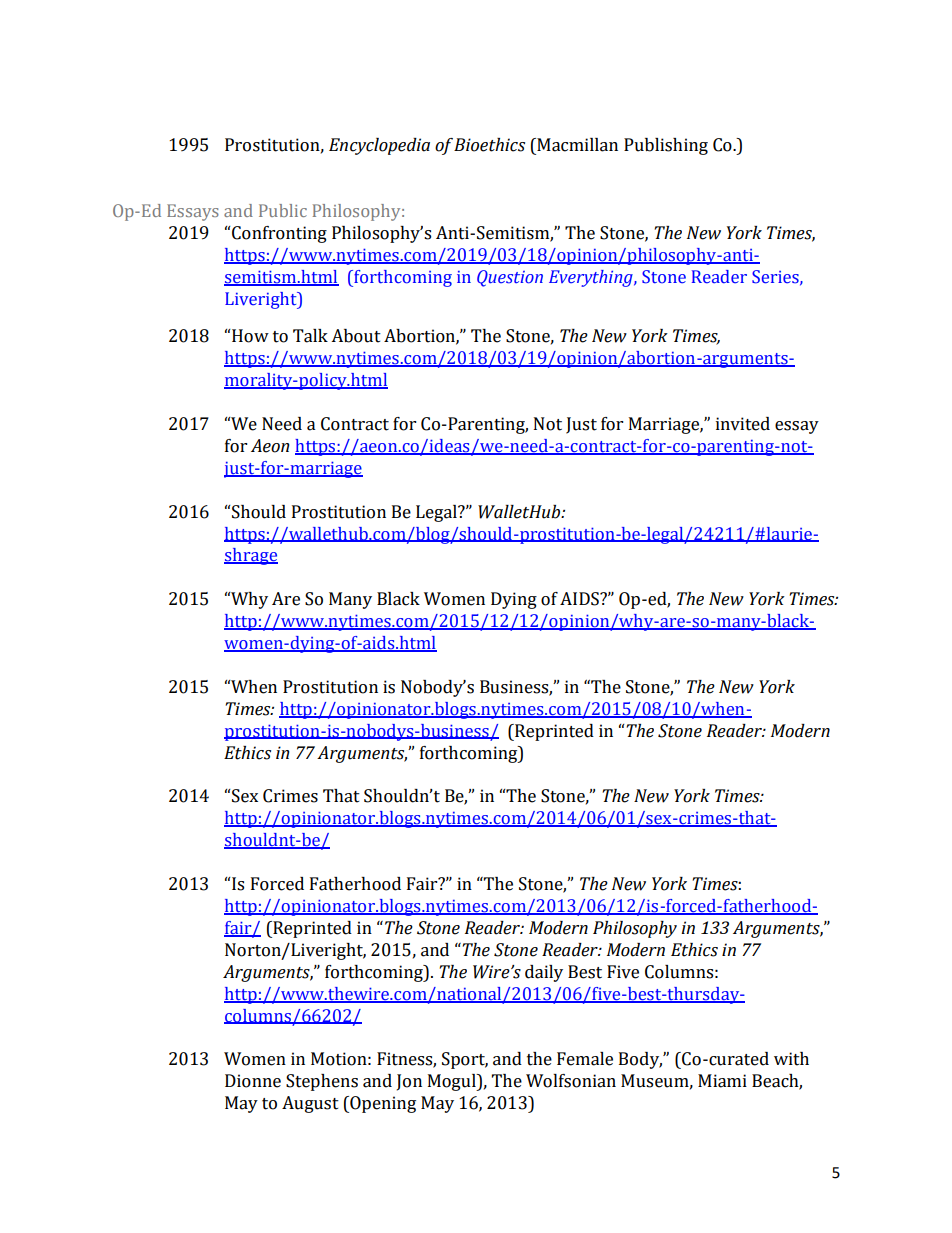 The width and height of the document is (952, 1233). Describe the element at coordinates (322, 1082) in the document. I see `Stephens` at that location.
